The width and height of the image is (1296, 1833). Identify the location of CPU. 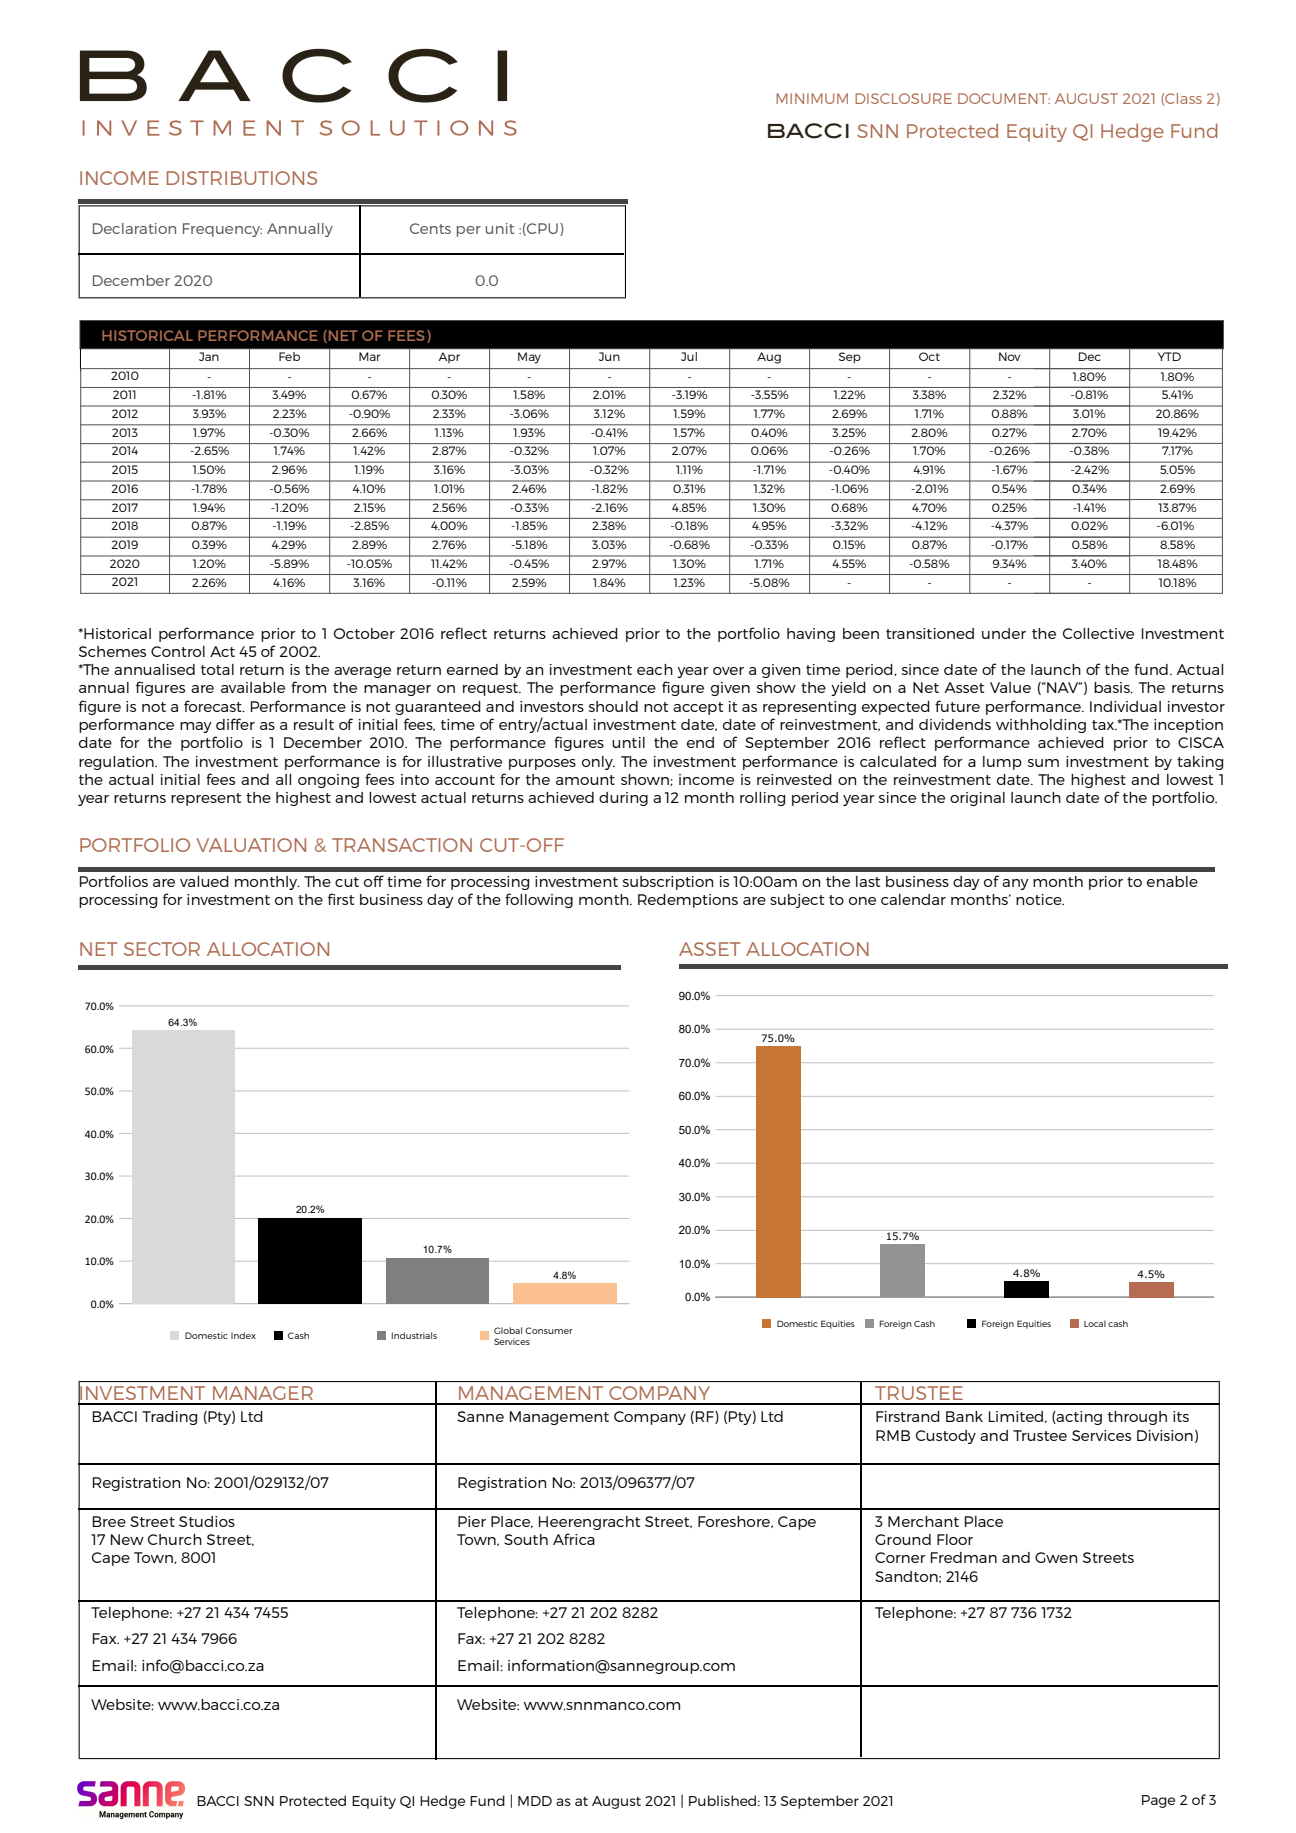
(541, 229).
